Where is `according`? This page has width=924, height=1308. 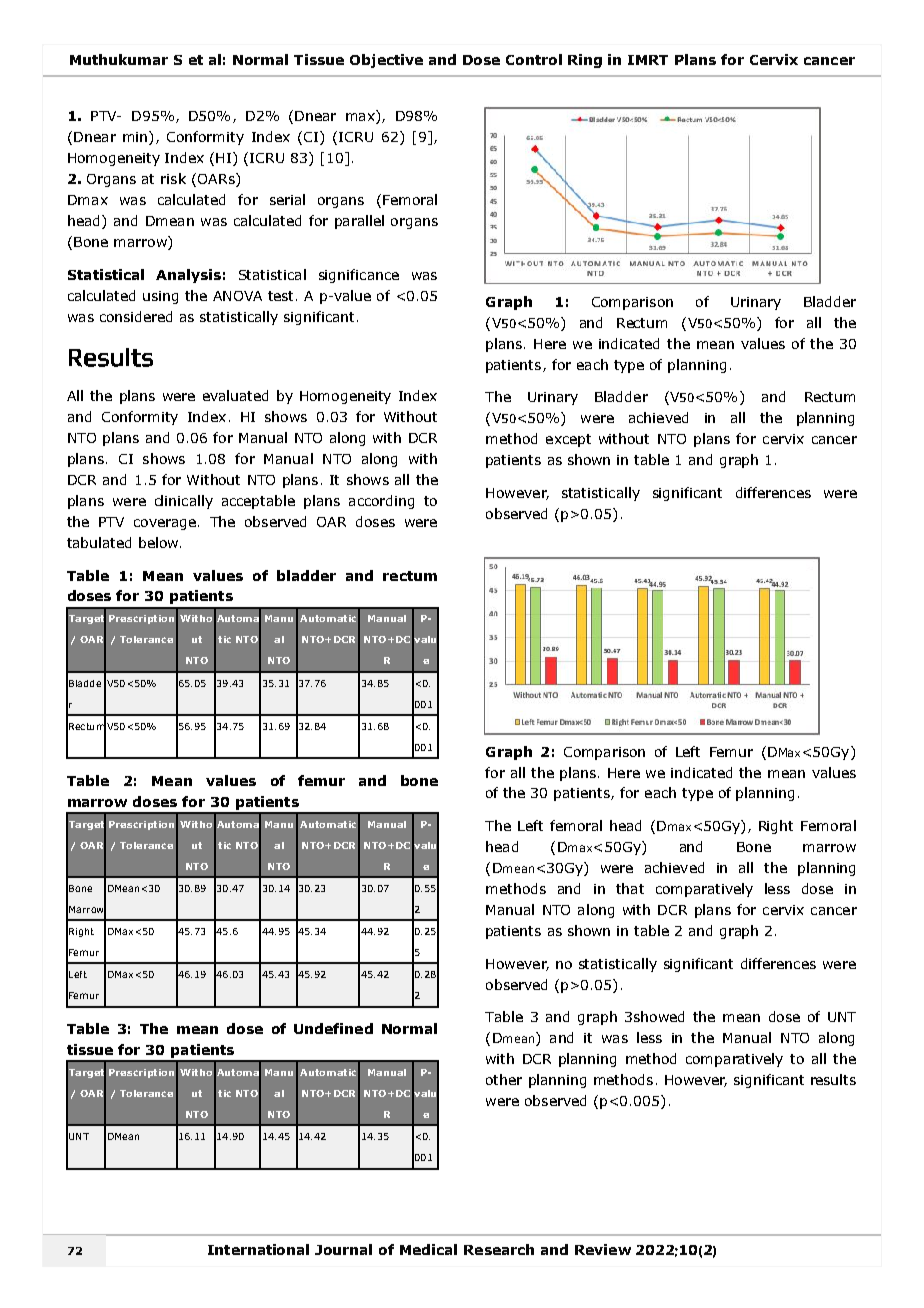
according is located at coordinates (381, 502).
